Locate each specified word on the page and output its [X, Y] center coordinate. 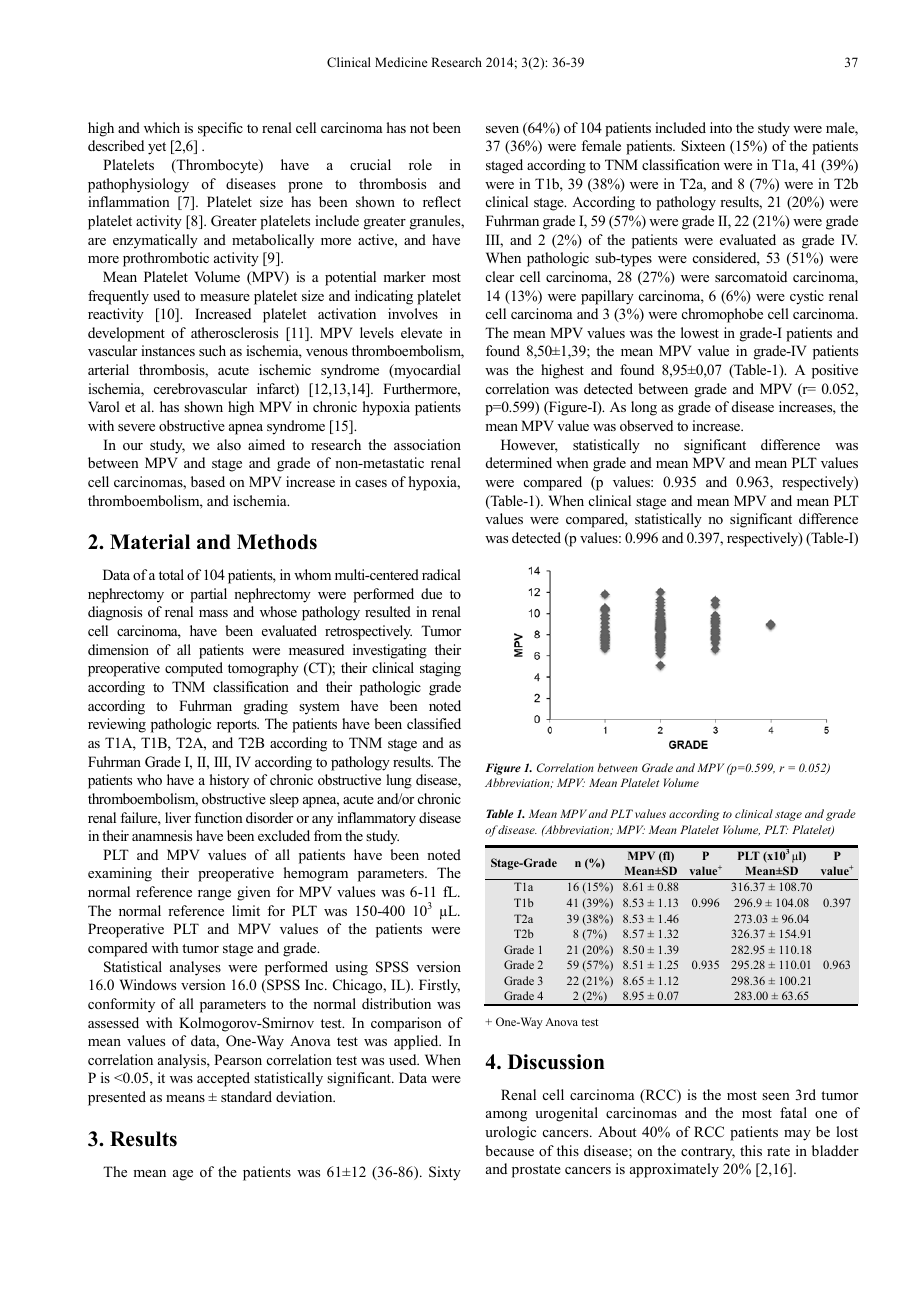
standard [246, 1096]
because [509, 1150]
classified [434, 723]
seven [502, 129]
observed [646, 425]
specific [220, 129]
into [721, 127]
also [229, 444]
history [229, 781]
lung [399, 781]
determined [519, 462]
